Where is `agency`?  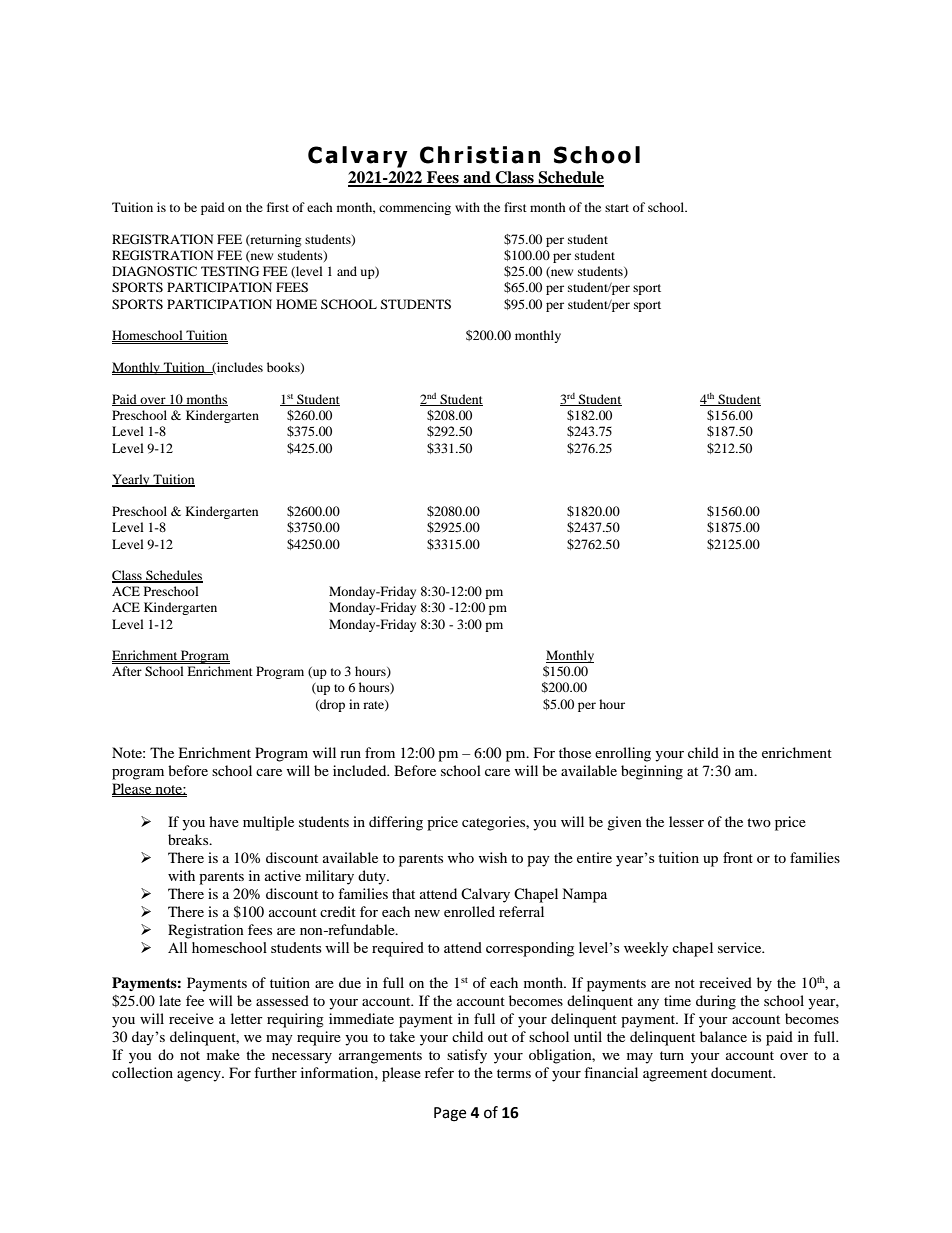 agency is located at coordinates (200, 1076).
